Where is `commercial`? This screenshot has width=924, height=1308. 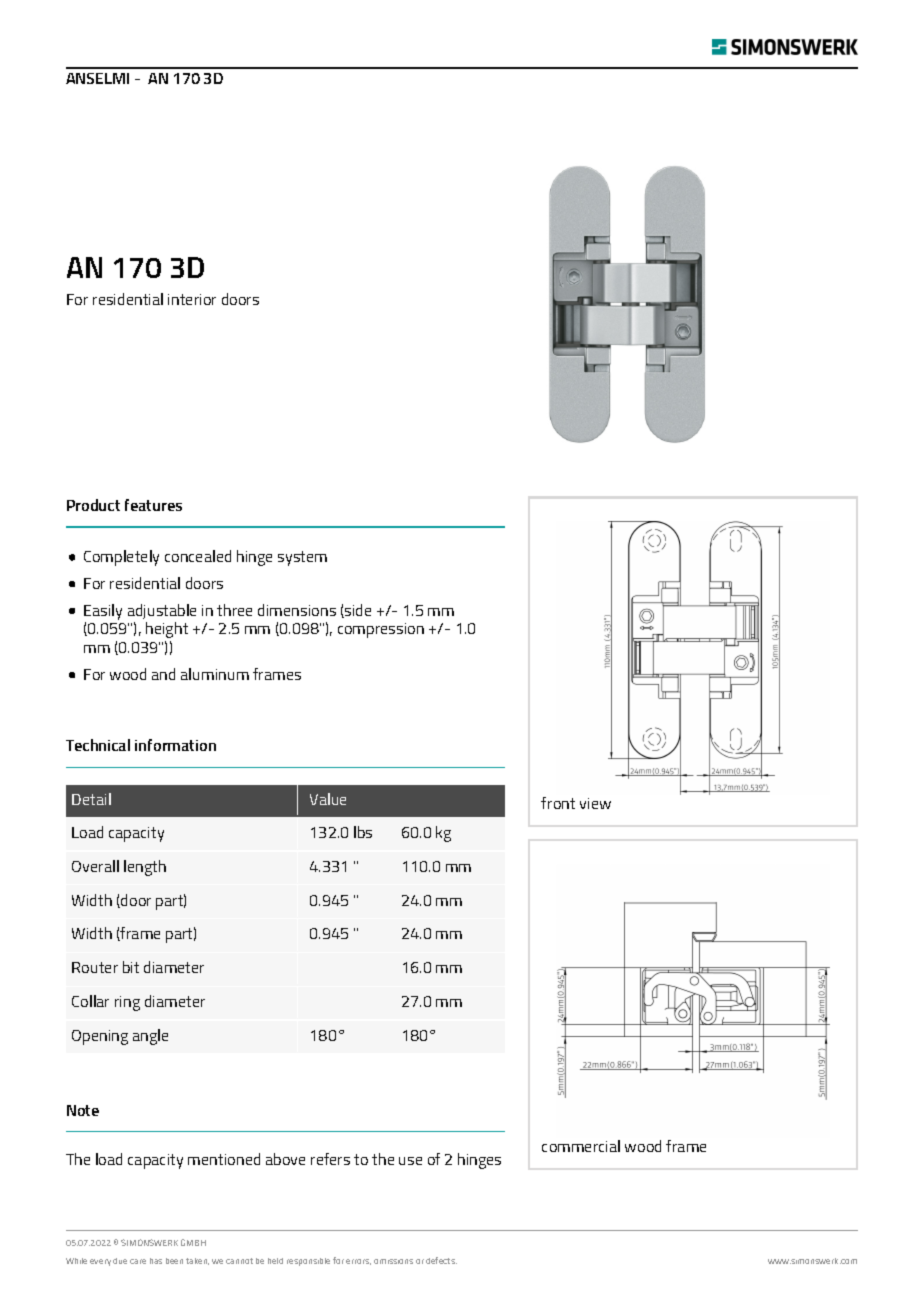 commercial is located at coordinates (581, 1146).
